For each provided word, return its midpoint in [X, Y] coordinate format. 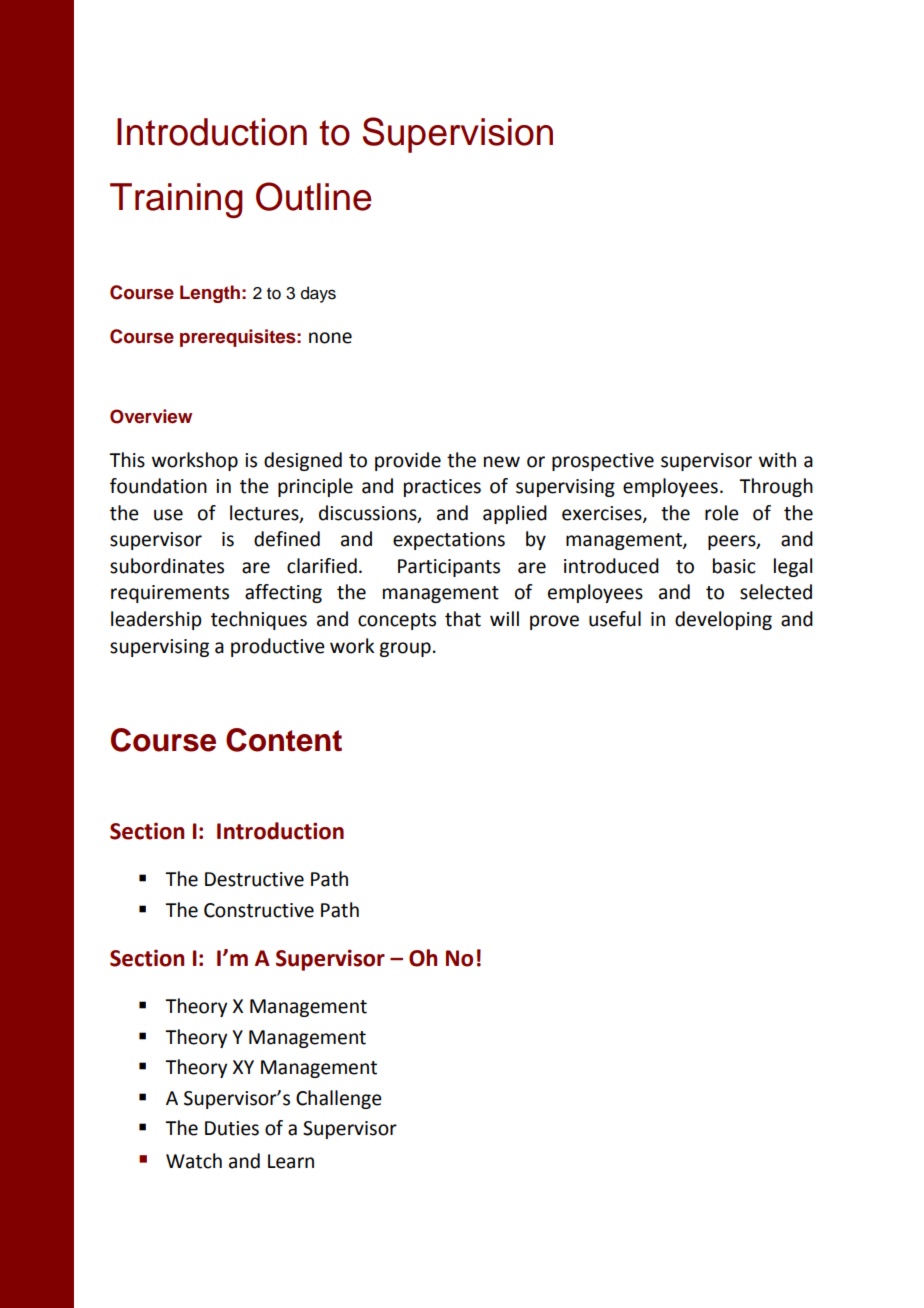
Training [176, 200]
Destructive [254, 879]
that [463, 619]
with [777, 460]
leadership [156, 620]
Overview [151, 416]
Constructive [259, 910]
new [502, 462]
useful [615, 619]
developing [723, 620]
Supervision [458, 135]
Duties [232, 1128]
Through [776, 487]
